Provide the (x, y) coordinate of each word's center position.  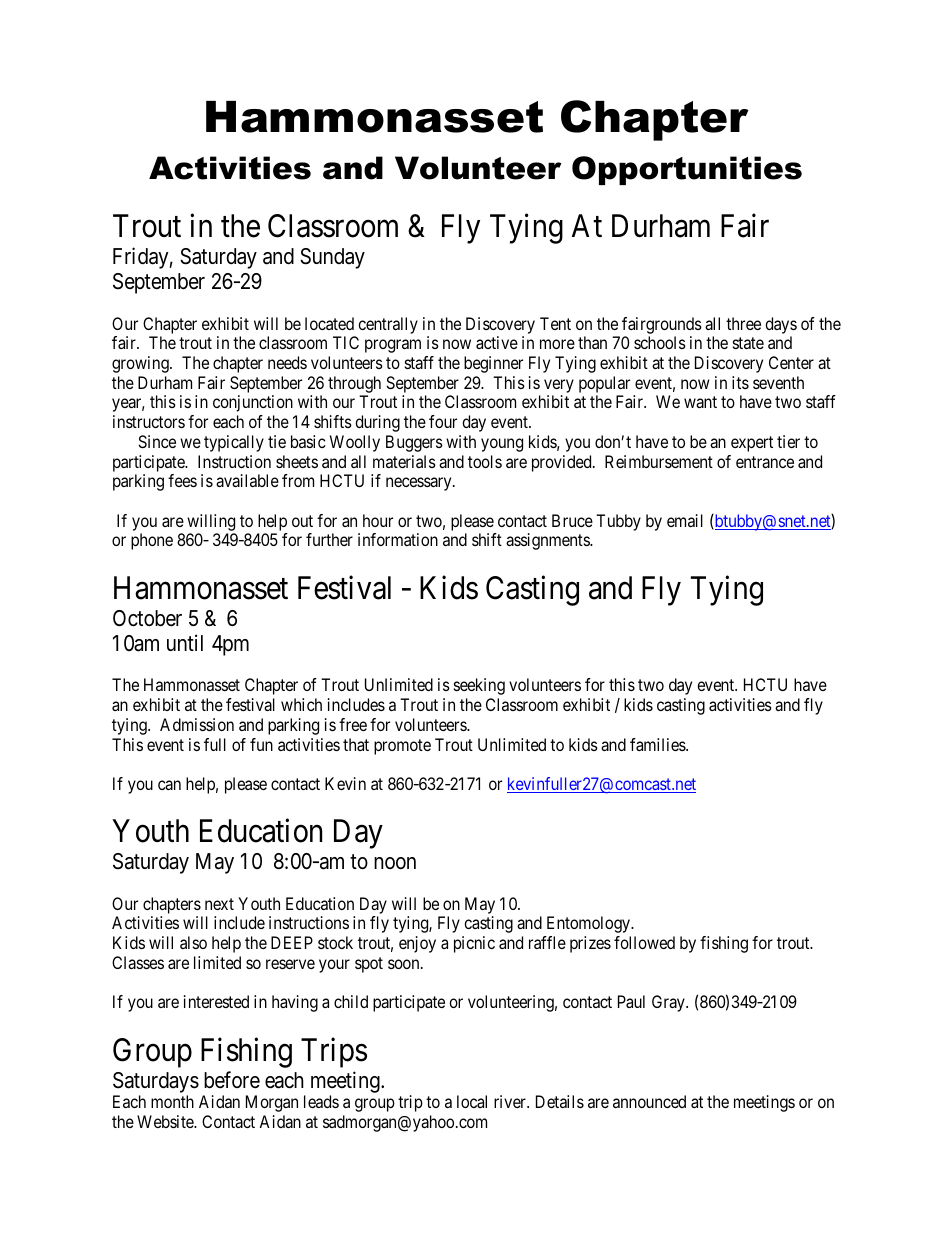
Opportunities (687, 170)
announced (649, 1101)
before (232, 1080)
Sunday (332, 258)
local (472, 1101)
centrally (388, 325)
